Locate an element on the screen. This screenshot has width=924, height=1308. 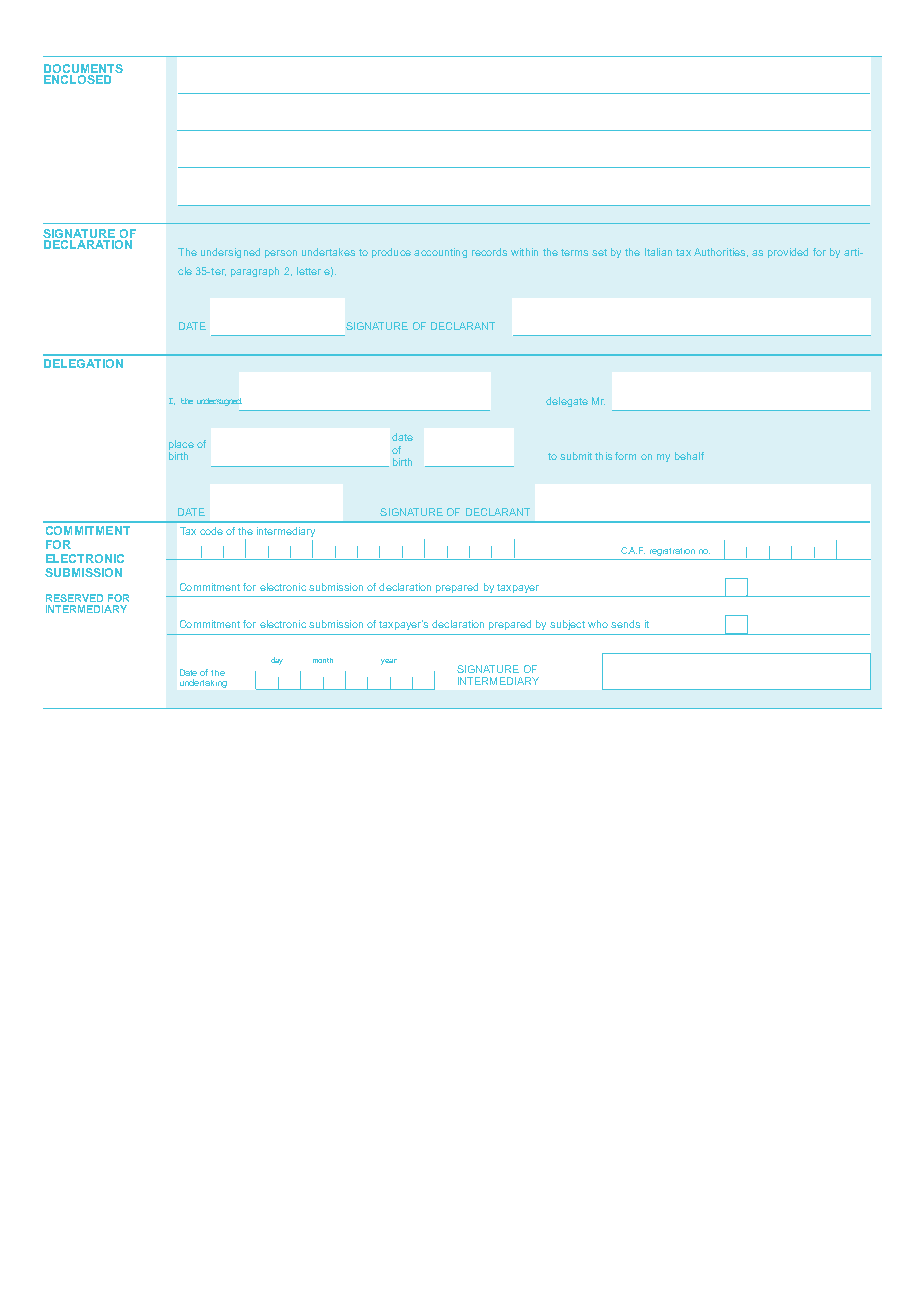
undertaking is located at coordinates (203, 683).
